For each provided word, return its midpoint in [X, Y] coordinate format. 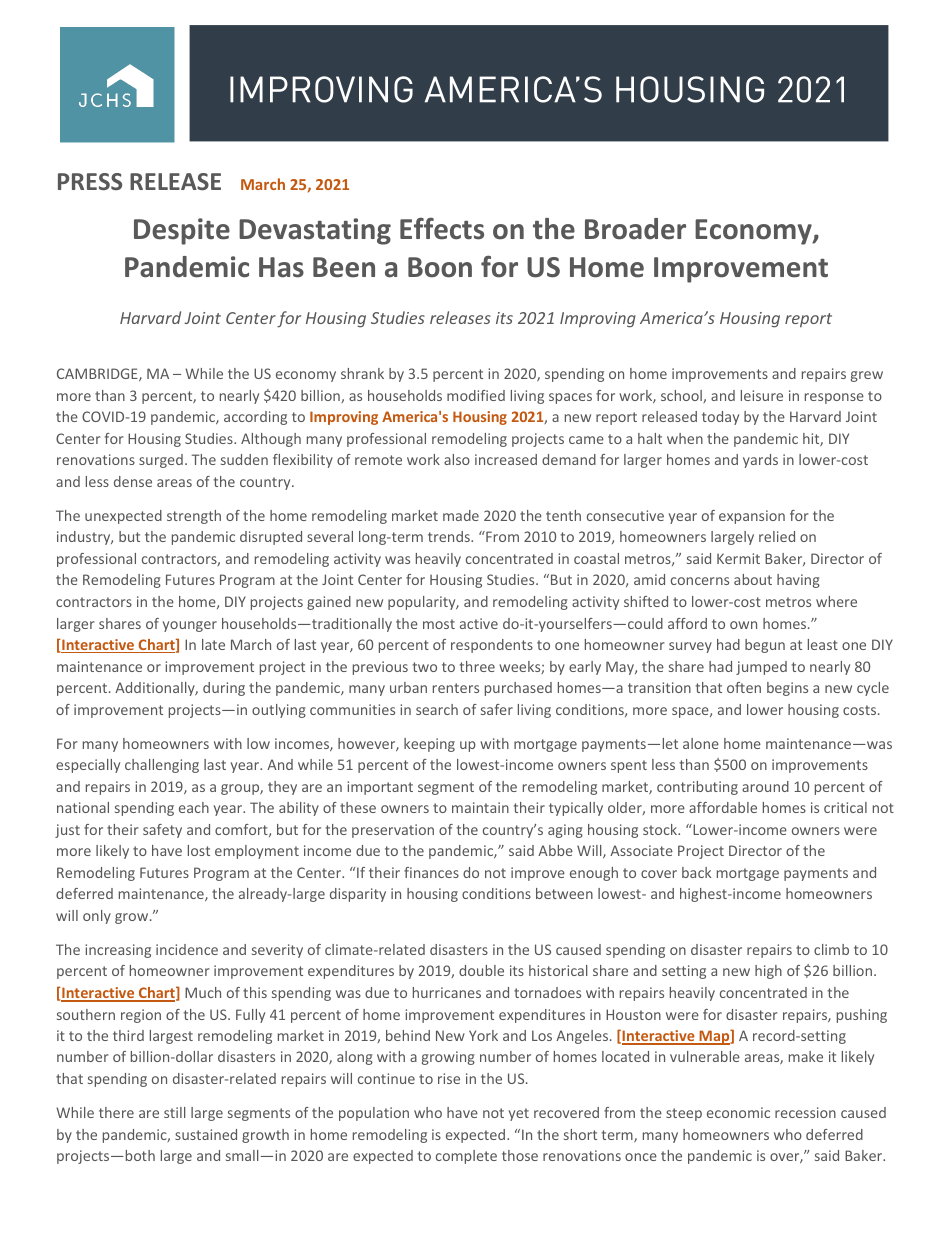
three [477, 666]
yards [760, 461]
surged [161, 461]
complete [466, 1157]
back [696, 872]
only [97, 917]
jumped [761, 668]
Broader [635, 229]
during [224, 689]
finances [431, 872]
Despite [182, 231]
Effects [442, 228]
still [175, 1112]
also [457, 459]
